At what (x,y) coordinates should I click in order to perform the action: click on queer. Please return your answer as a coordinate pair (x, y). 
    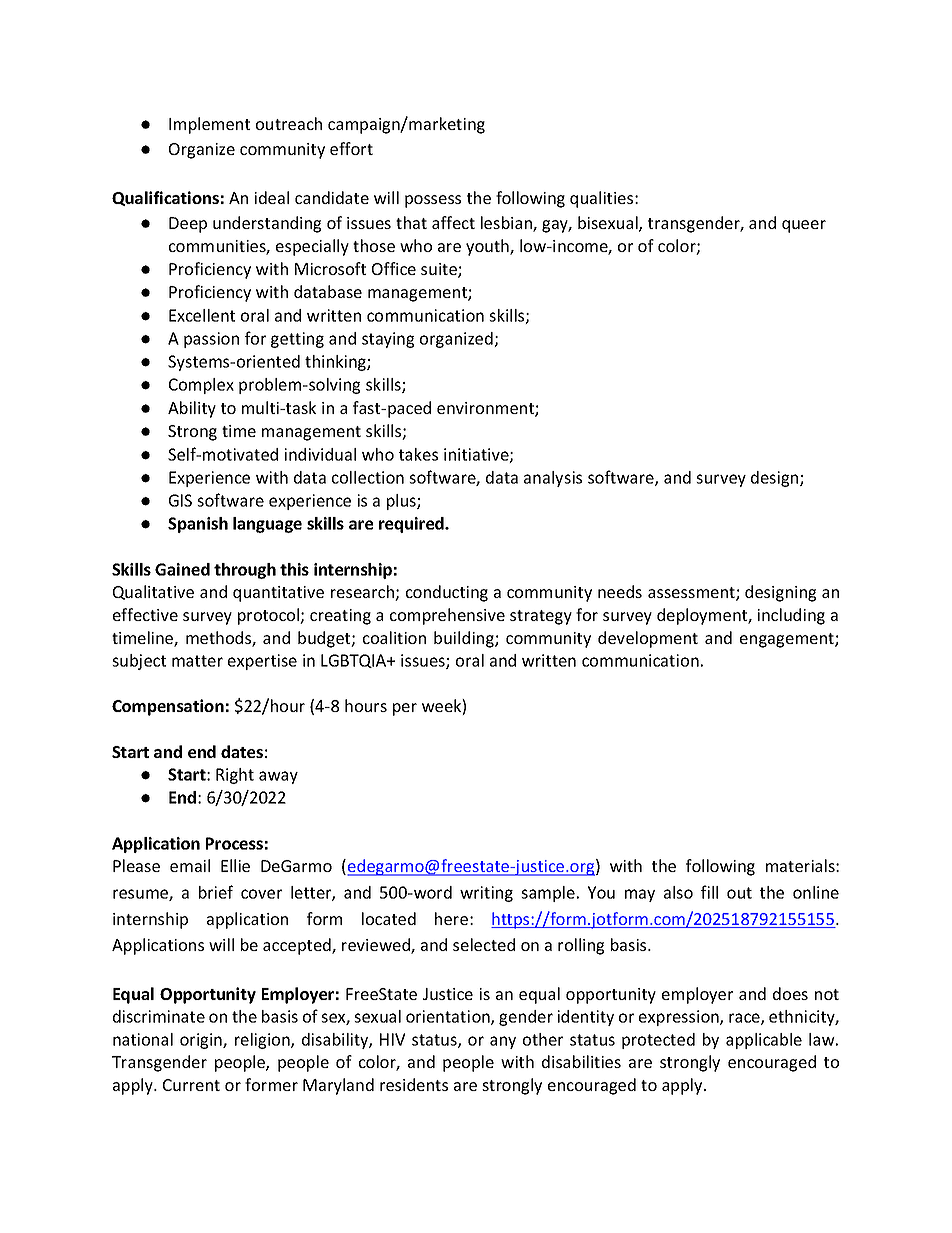
    Looking at the image, I should click on (804, 226).
